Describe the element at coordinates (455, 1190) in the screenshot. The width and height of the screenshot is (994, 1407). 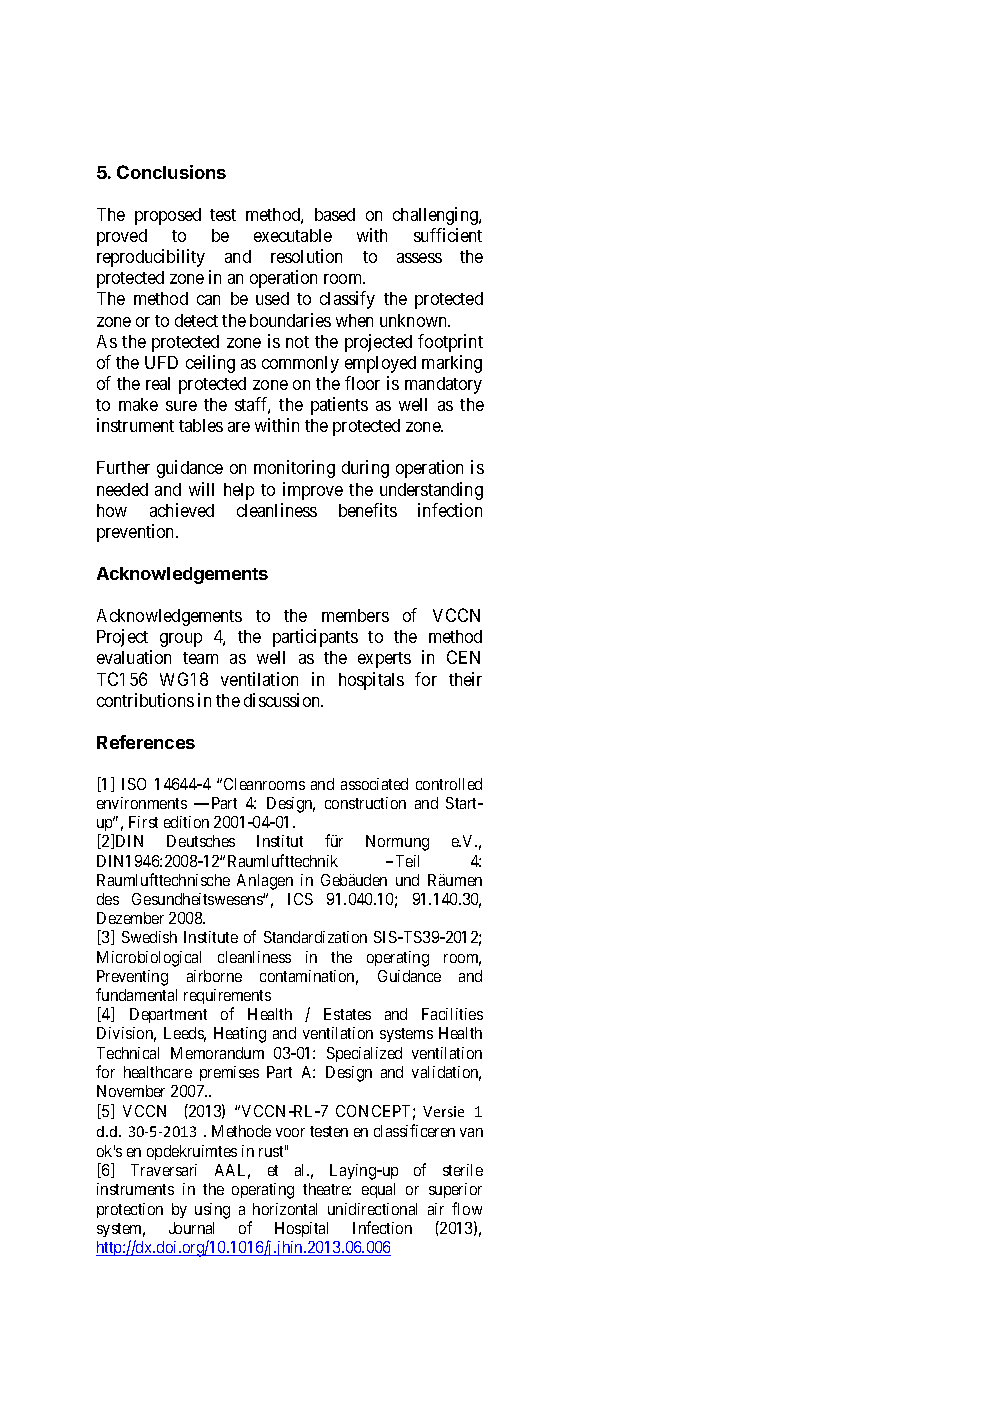
I see `superior` at that location.
